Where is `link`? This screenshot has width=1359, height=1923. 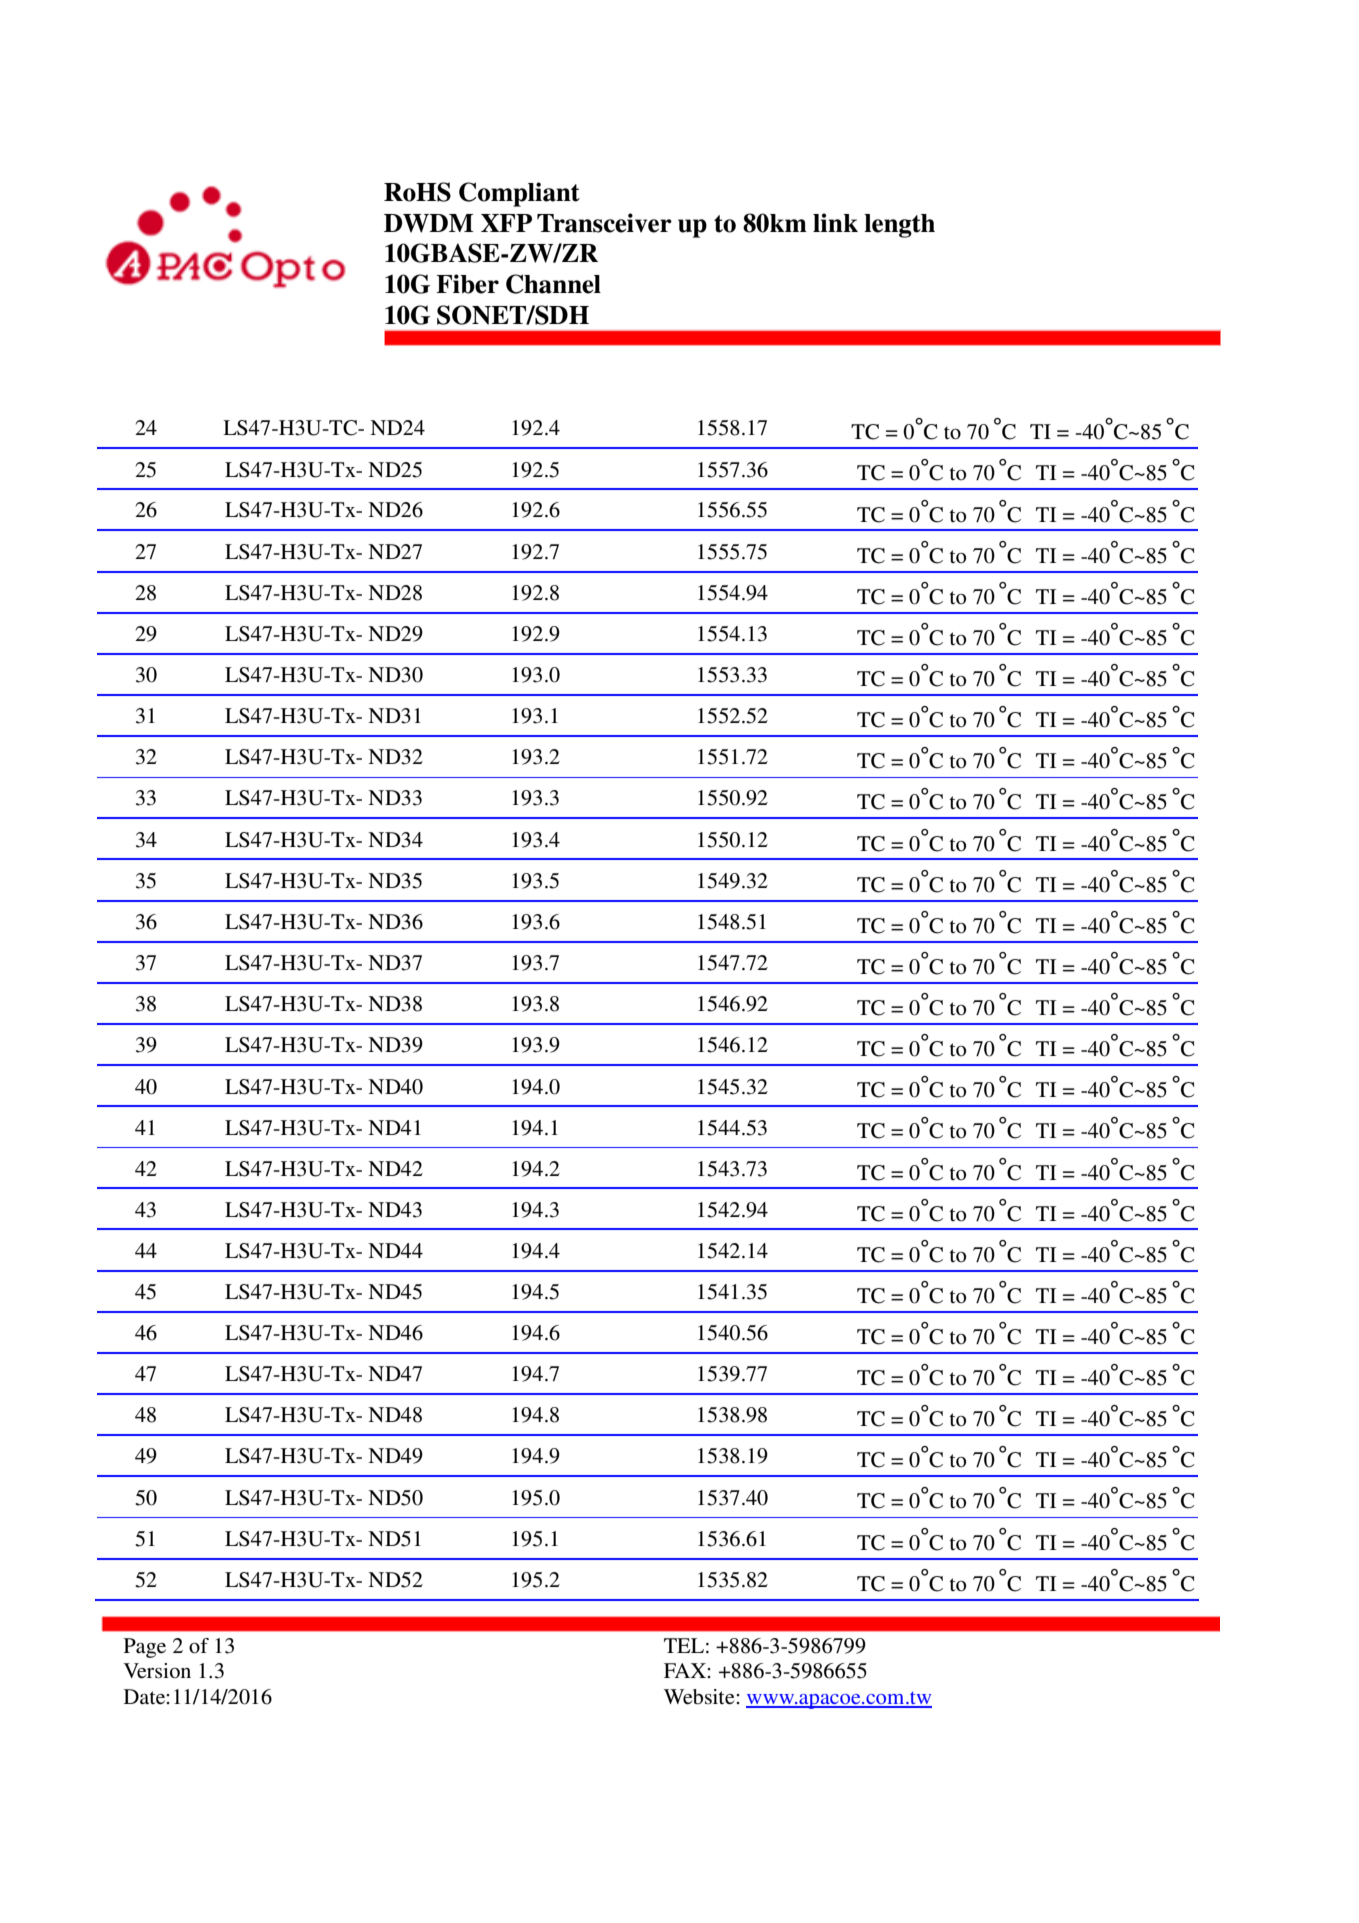
link is located at coordinates (835, 222).
